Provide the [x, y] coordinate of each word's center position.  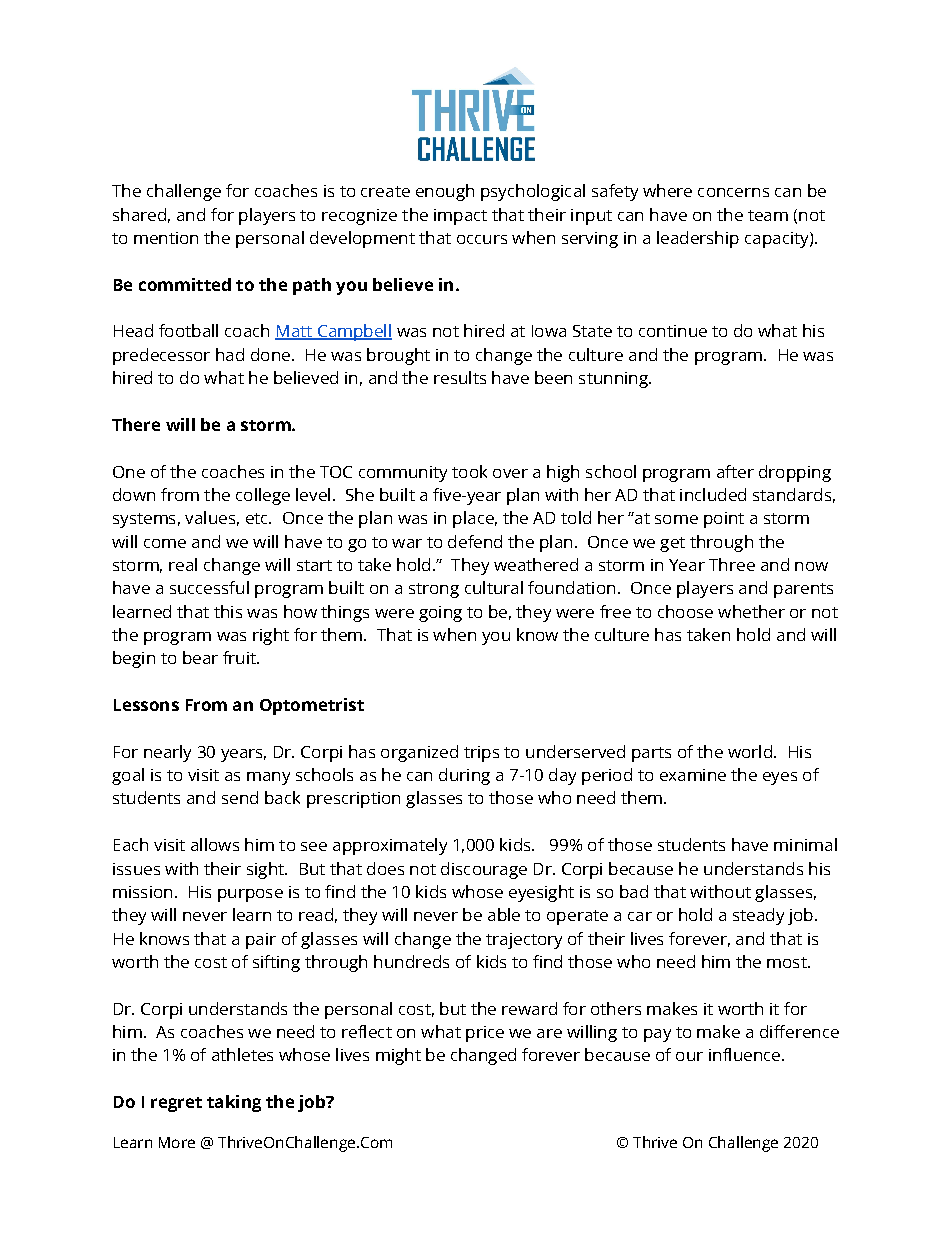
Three [732, 564]
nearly [167, 753]
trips [481, 754]
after [735, 471]
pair [261, 941]
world [750, 751]
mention [166, 238]
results [460, 377]
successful [209, 587]
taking [234, 1103]
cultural [494, 587]
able [504, 914]
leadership [698, 239]
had [230, 354]
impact [460, 217]
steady [758, 916]
